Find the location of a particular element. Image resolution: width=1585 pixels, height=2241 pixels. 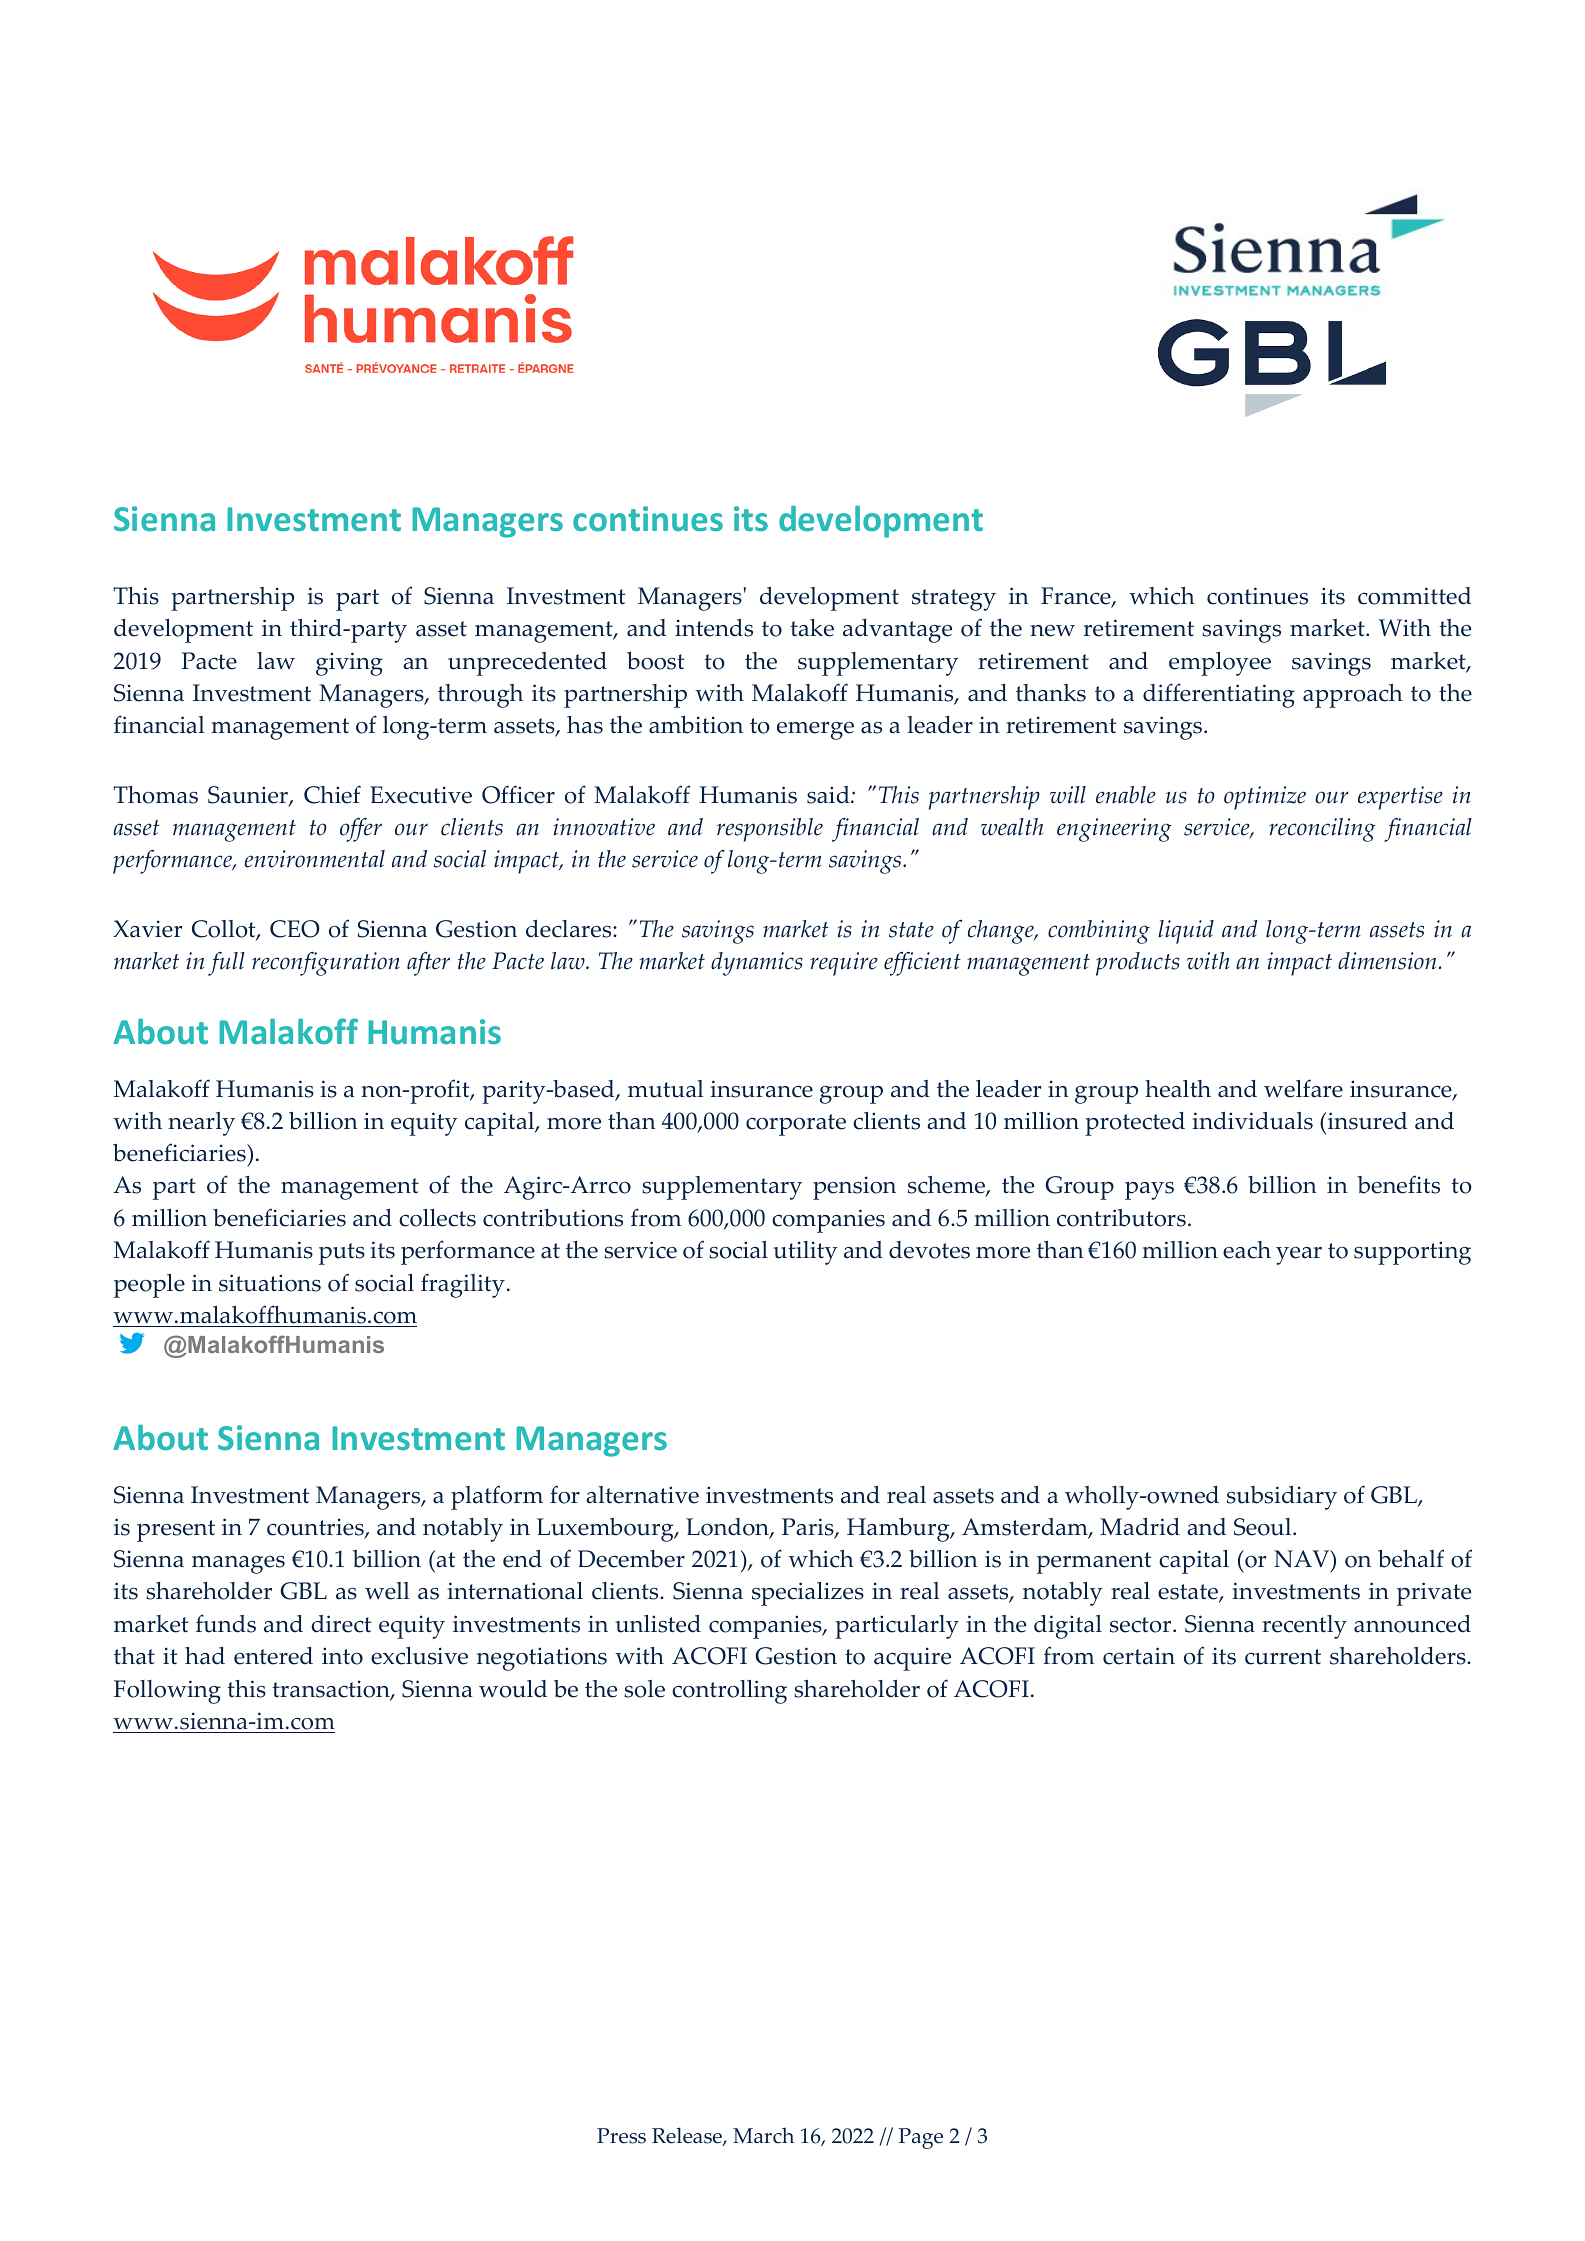

situations is located at coordinates (270, 1283).
